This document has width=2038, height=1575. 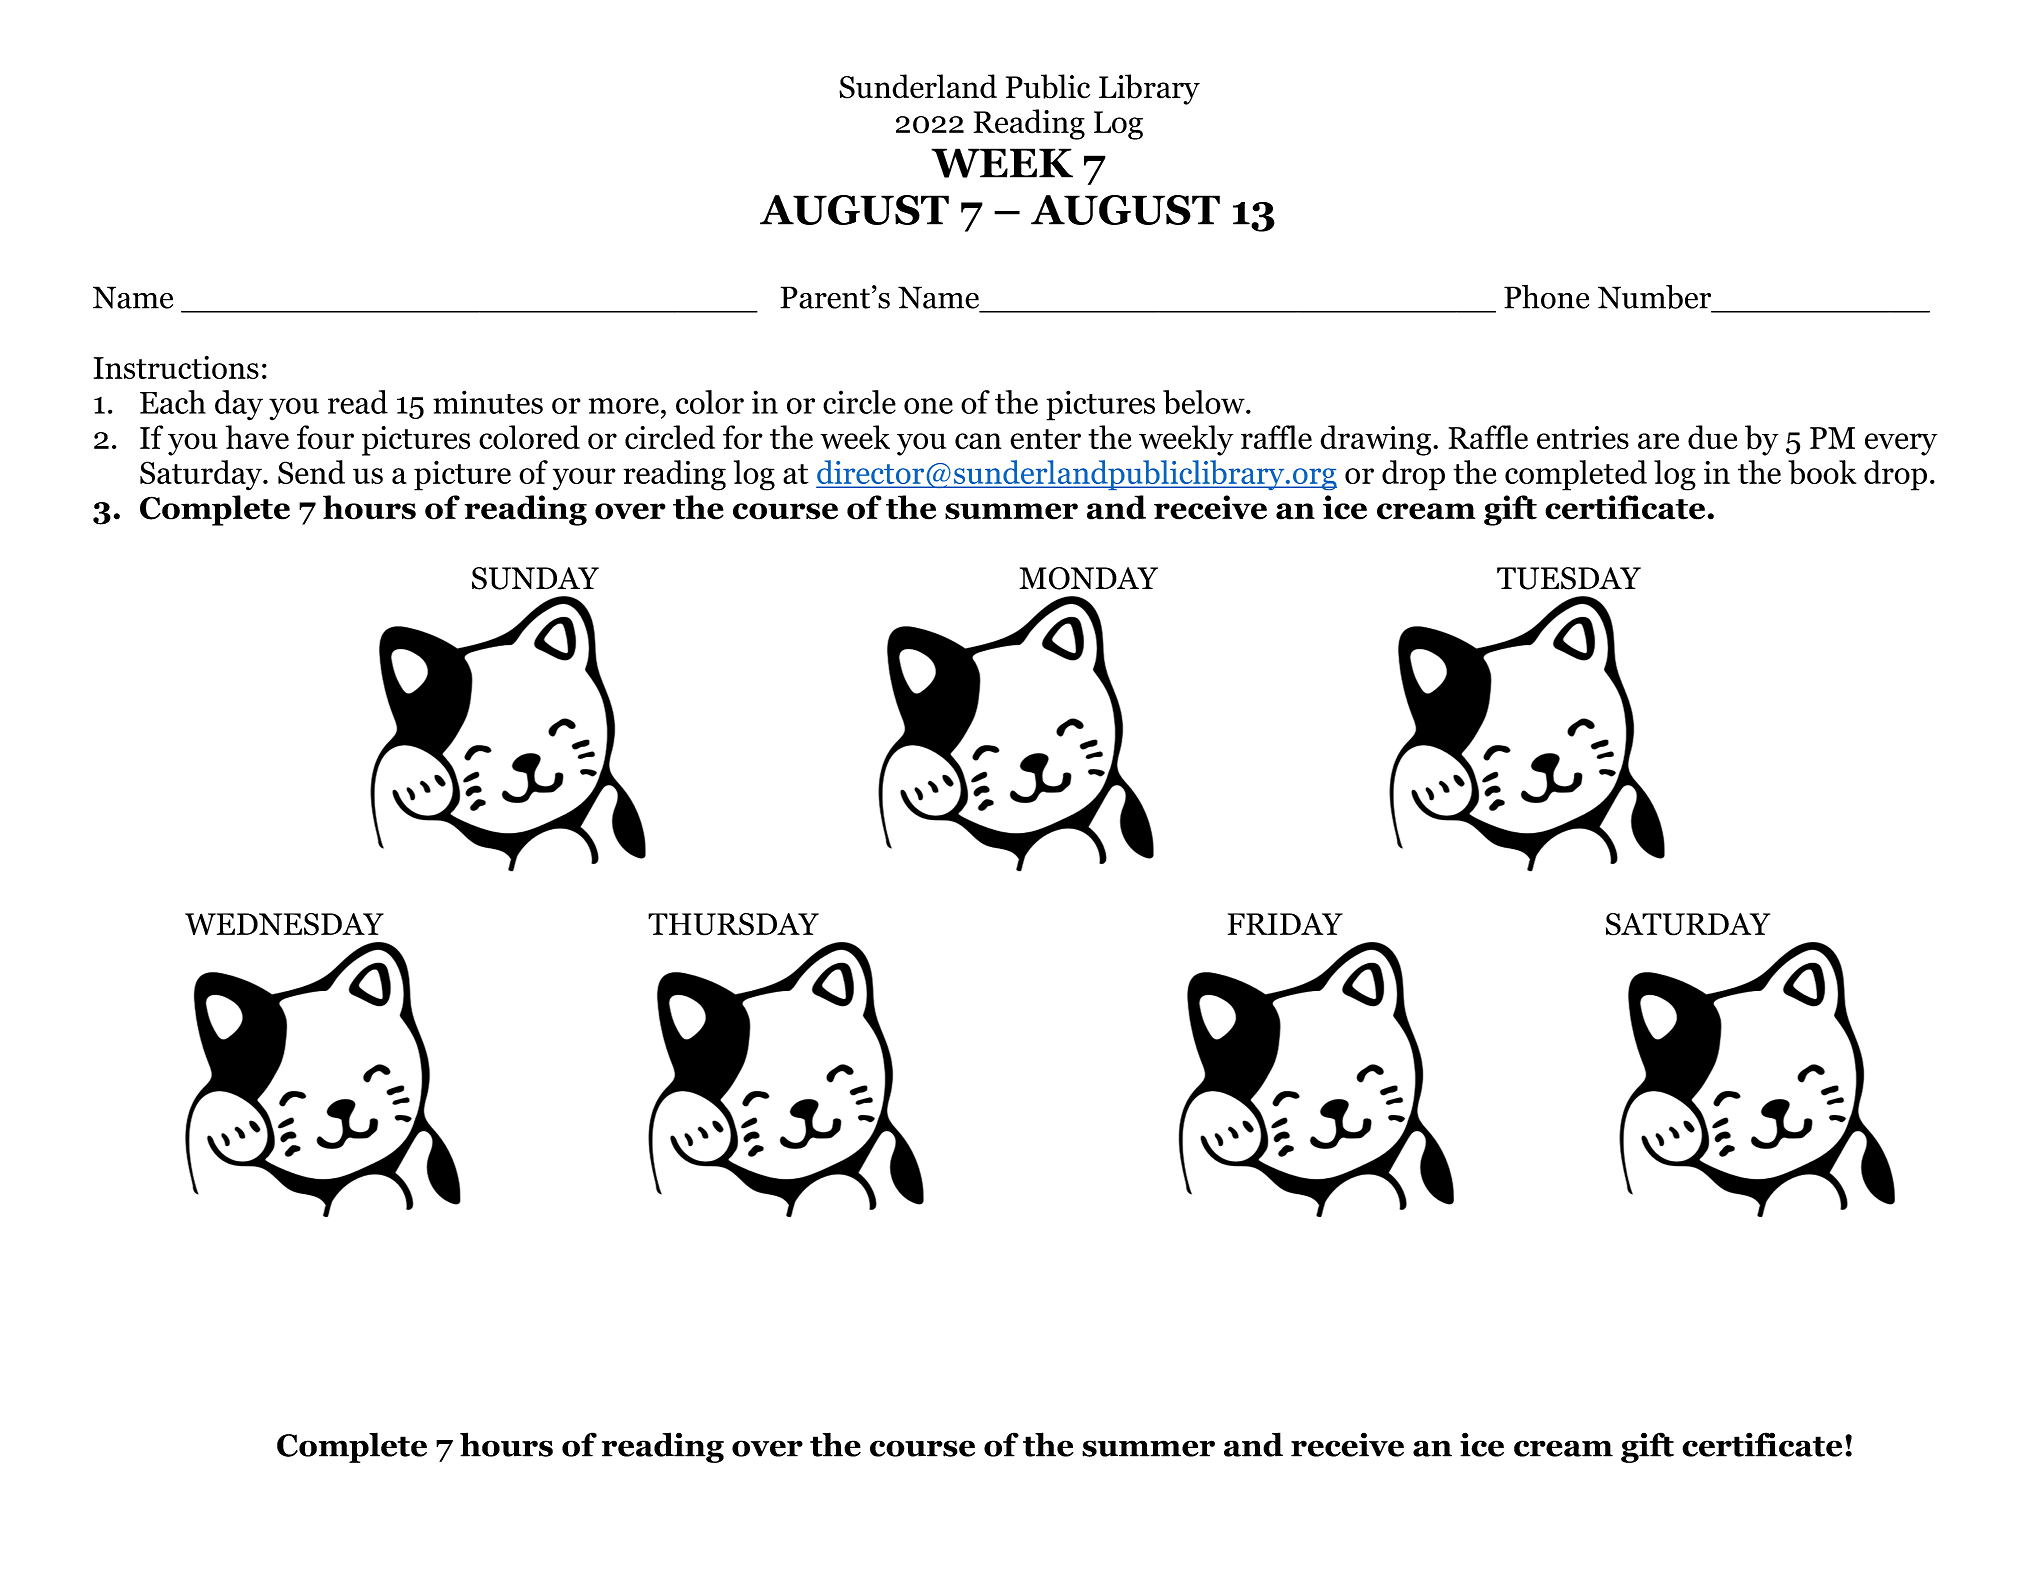 I want to click on THURSDAY, so click(x=733, y=924).
